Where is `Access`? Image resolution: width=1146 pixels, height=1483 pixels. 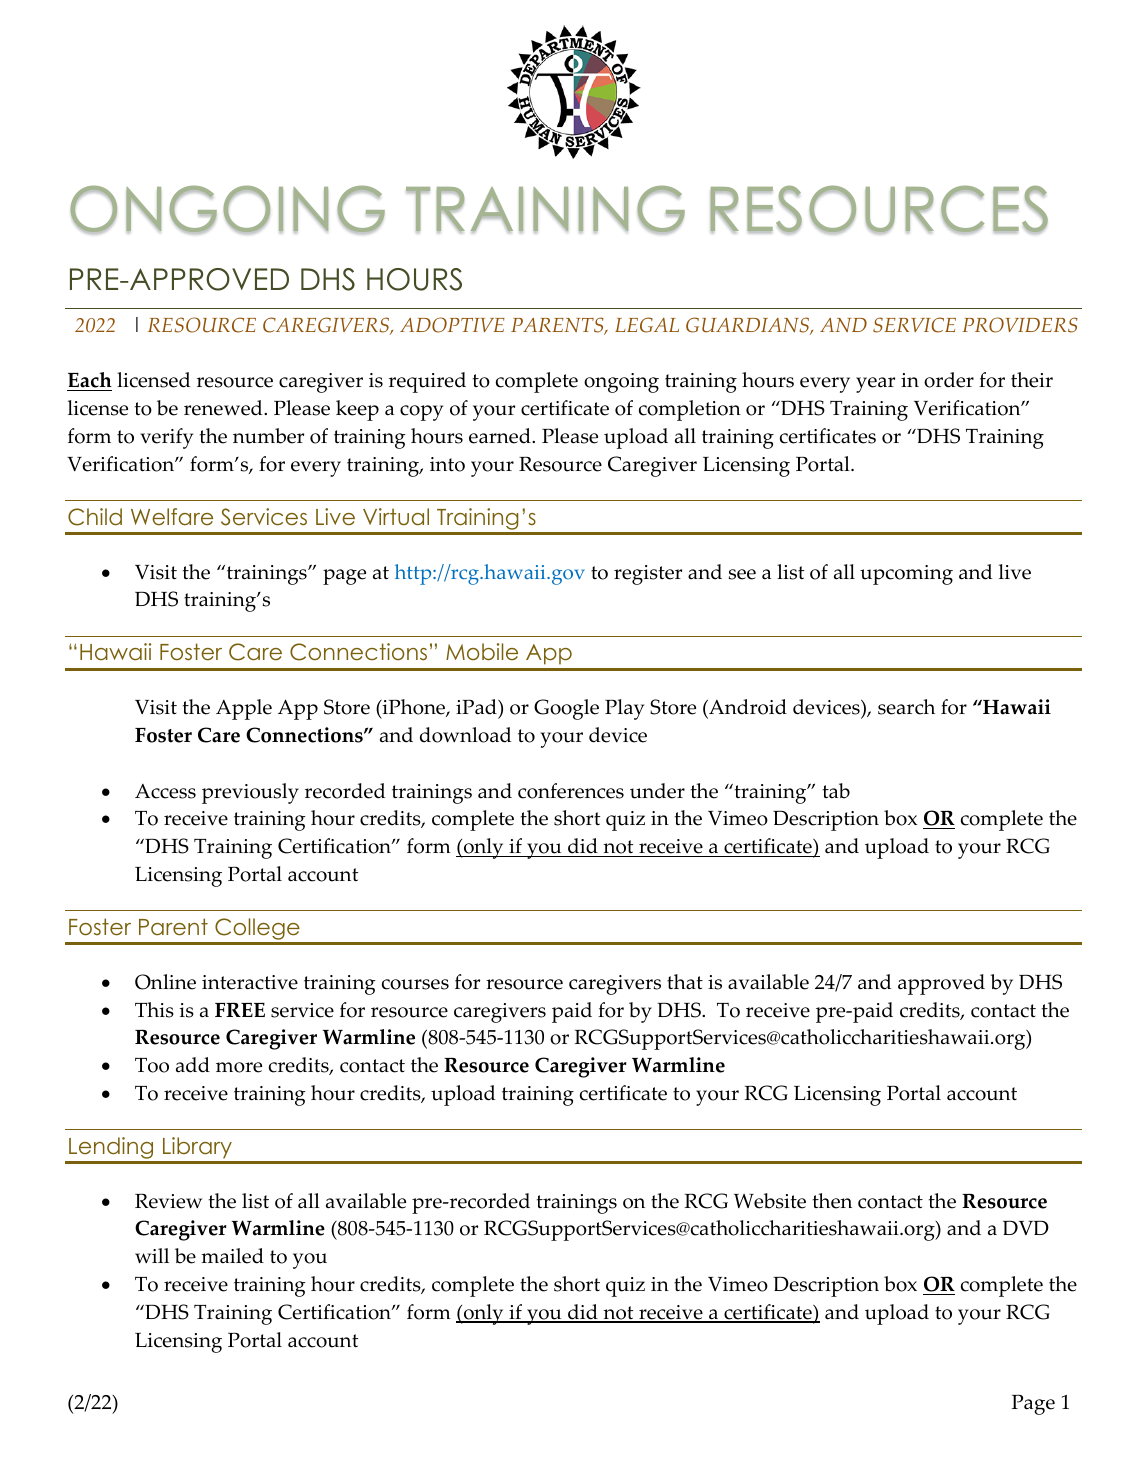 Access is located at coordinates (165, 791).
